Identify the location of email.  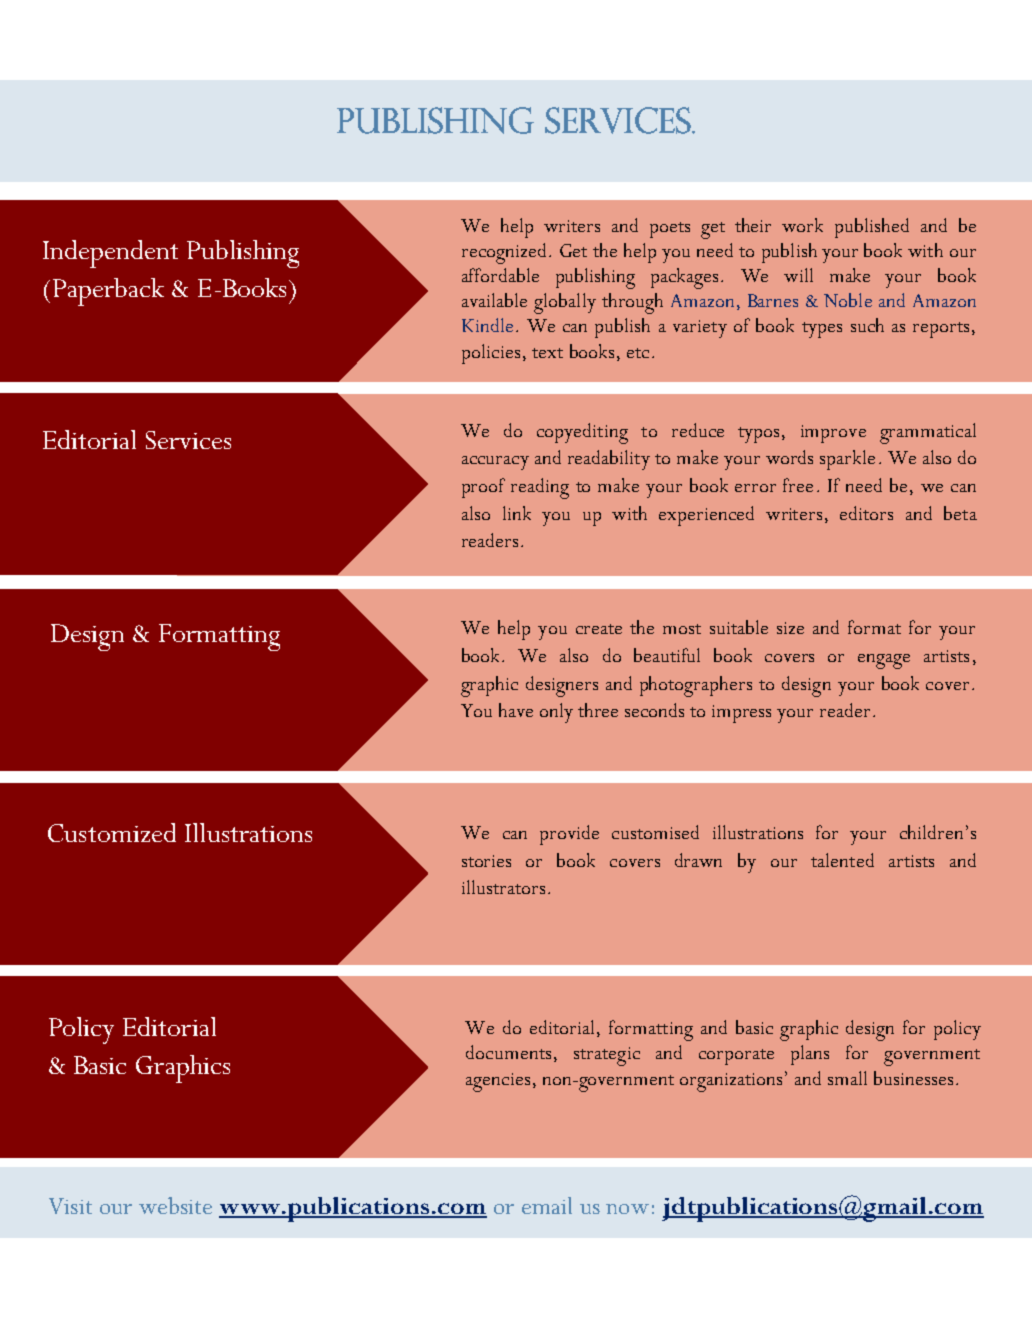
(547, 1205).
